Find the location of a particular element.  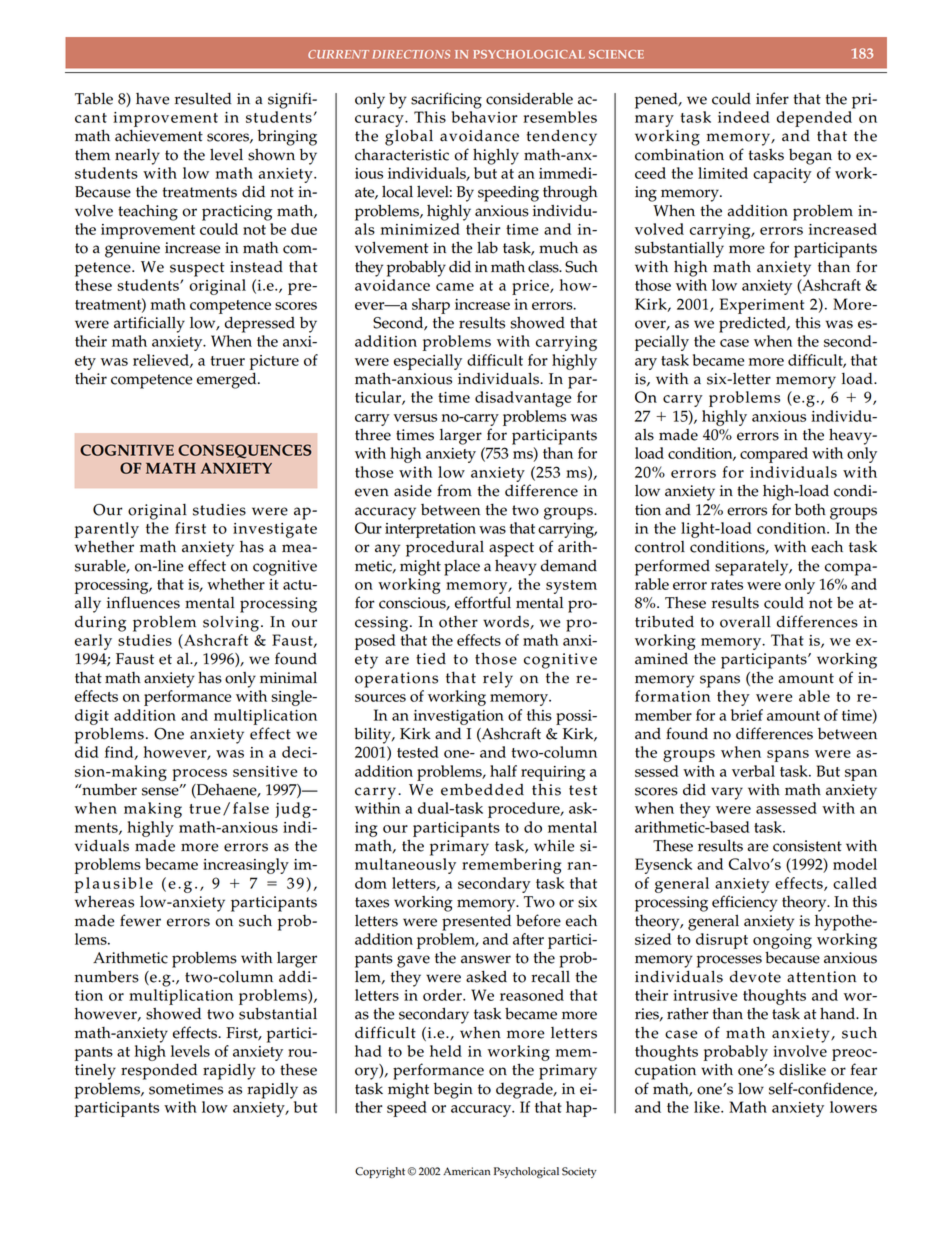

rates is located at coordinates (727, 585).
